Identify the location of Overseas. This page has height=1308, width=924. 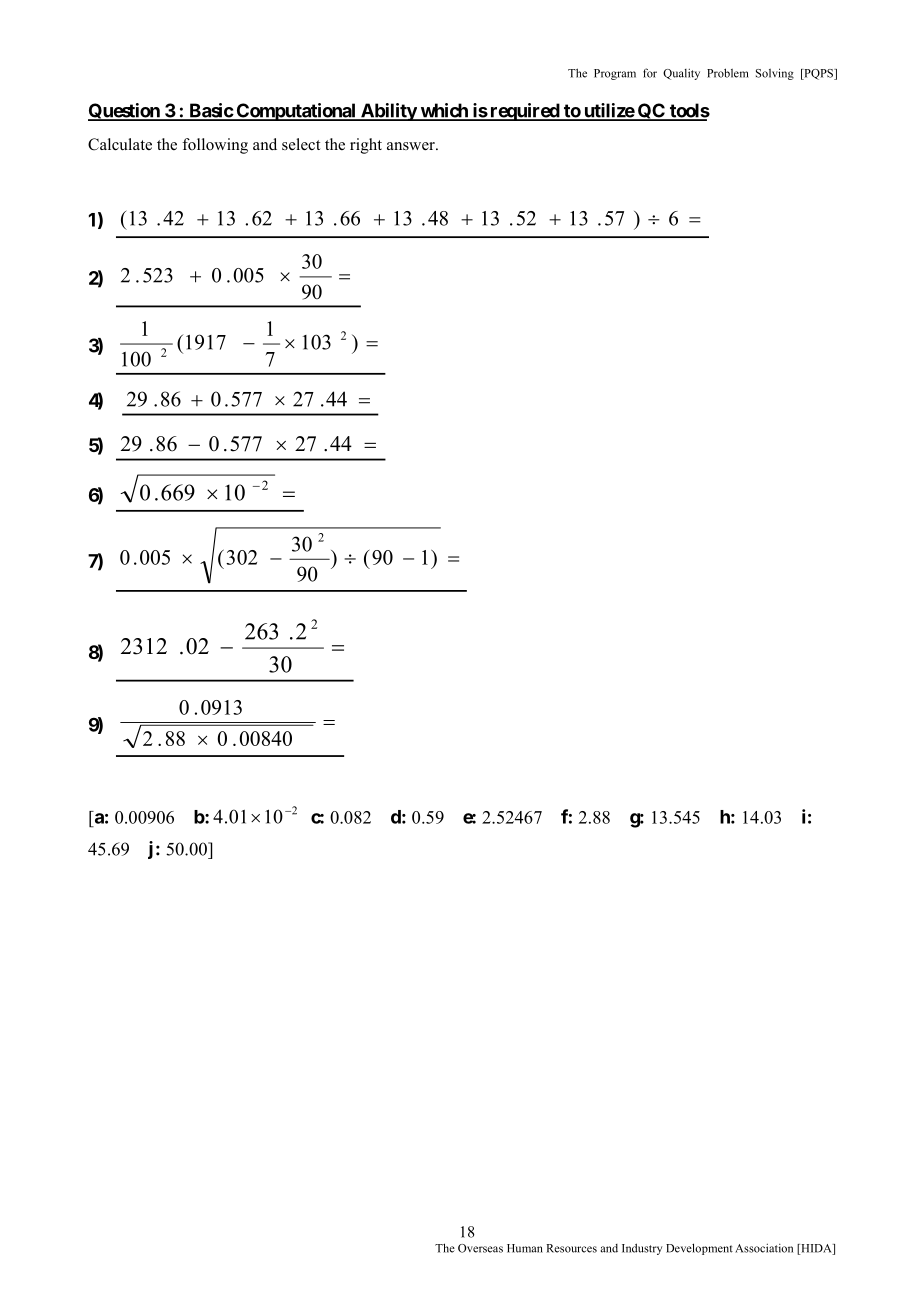
(480, 1248).
